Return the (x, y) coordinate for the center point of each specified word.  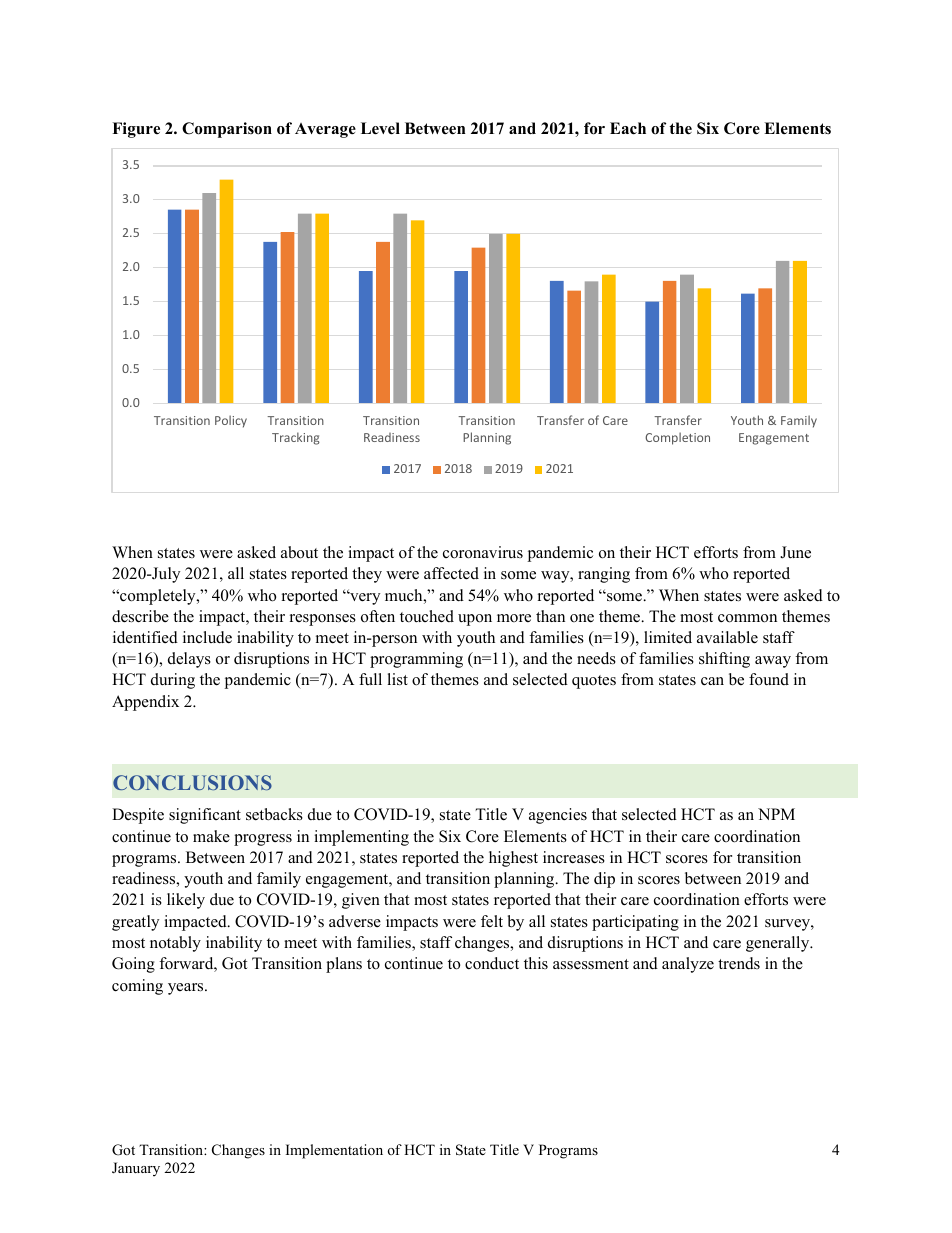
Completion (677, 438)
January (136, 1169)
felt (492, 921)
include (207, 637)
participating (635, 923)
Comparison (227, 130)
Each (628, 128)
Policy (231, 421)
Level (380, 128)
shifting (724, 660)
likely (186, 901)
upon (475, 620)
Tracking (296, 438)
